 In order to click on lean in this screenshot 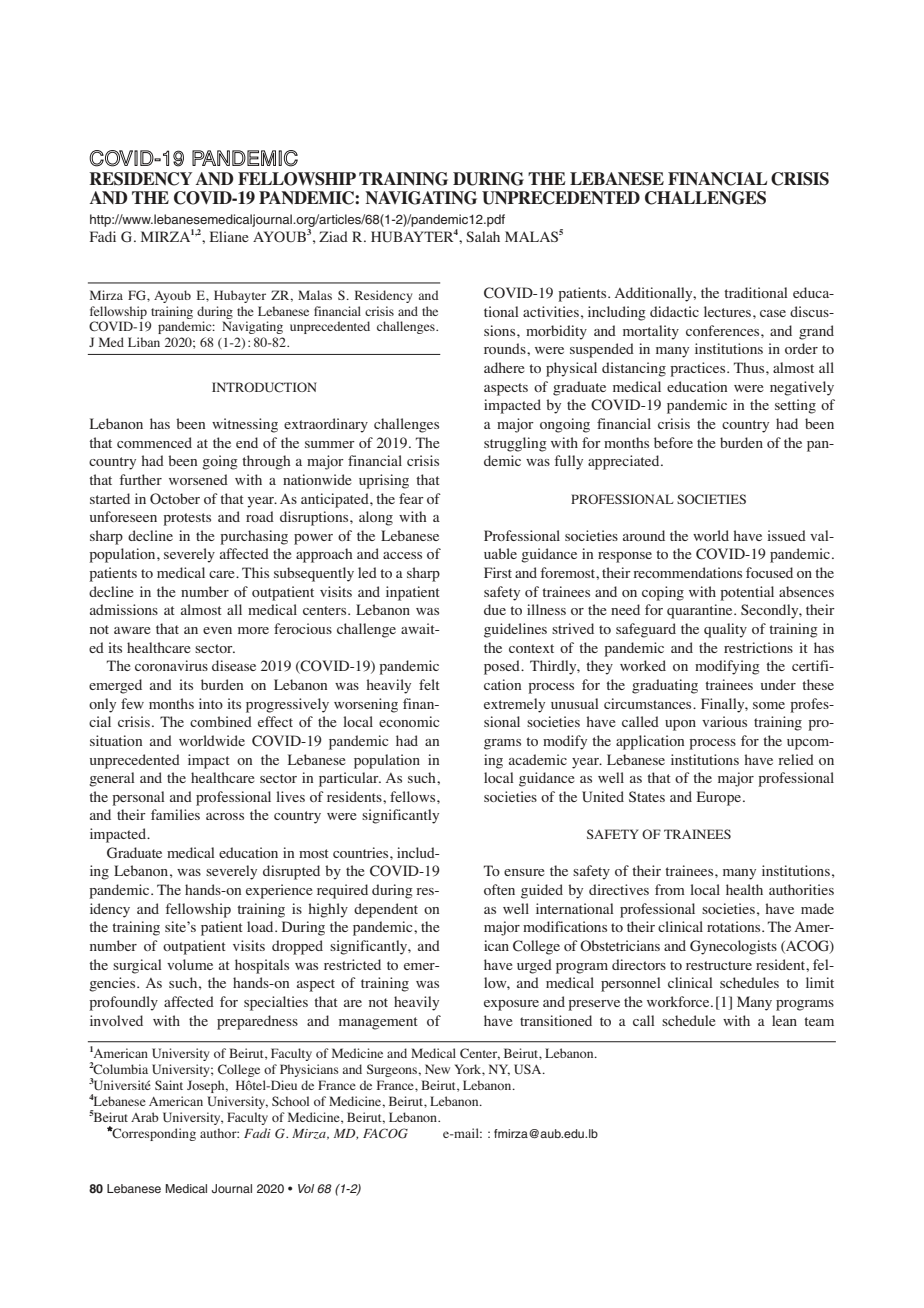, I will do `click(784, 1020)`.
